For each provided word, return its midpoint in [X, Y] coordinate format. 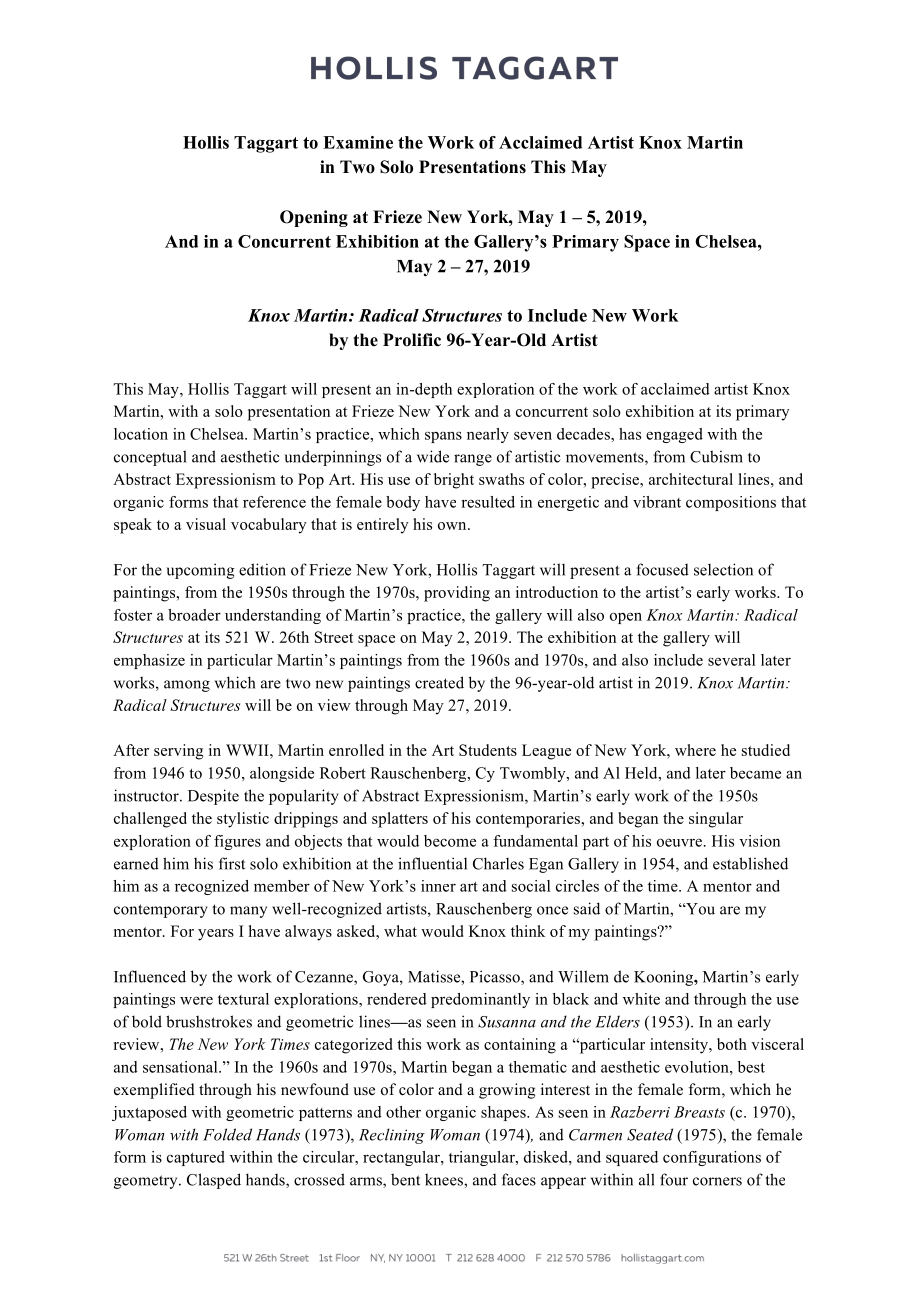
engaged [674, 435]
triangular [483, 1158]
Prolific [412, 340]
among [187, 686]
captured [196, 1158]
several [731, 660]
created [439, 682]
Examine [358, 142]
